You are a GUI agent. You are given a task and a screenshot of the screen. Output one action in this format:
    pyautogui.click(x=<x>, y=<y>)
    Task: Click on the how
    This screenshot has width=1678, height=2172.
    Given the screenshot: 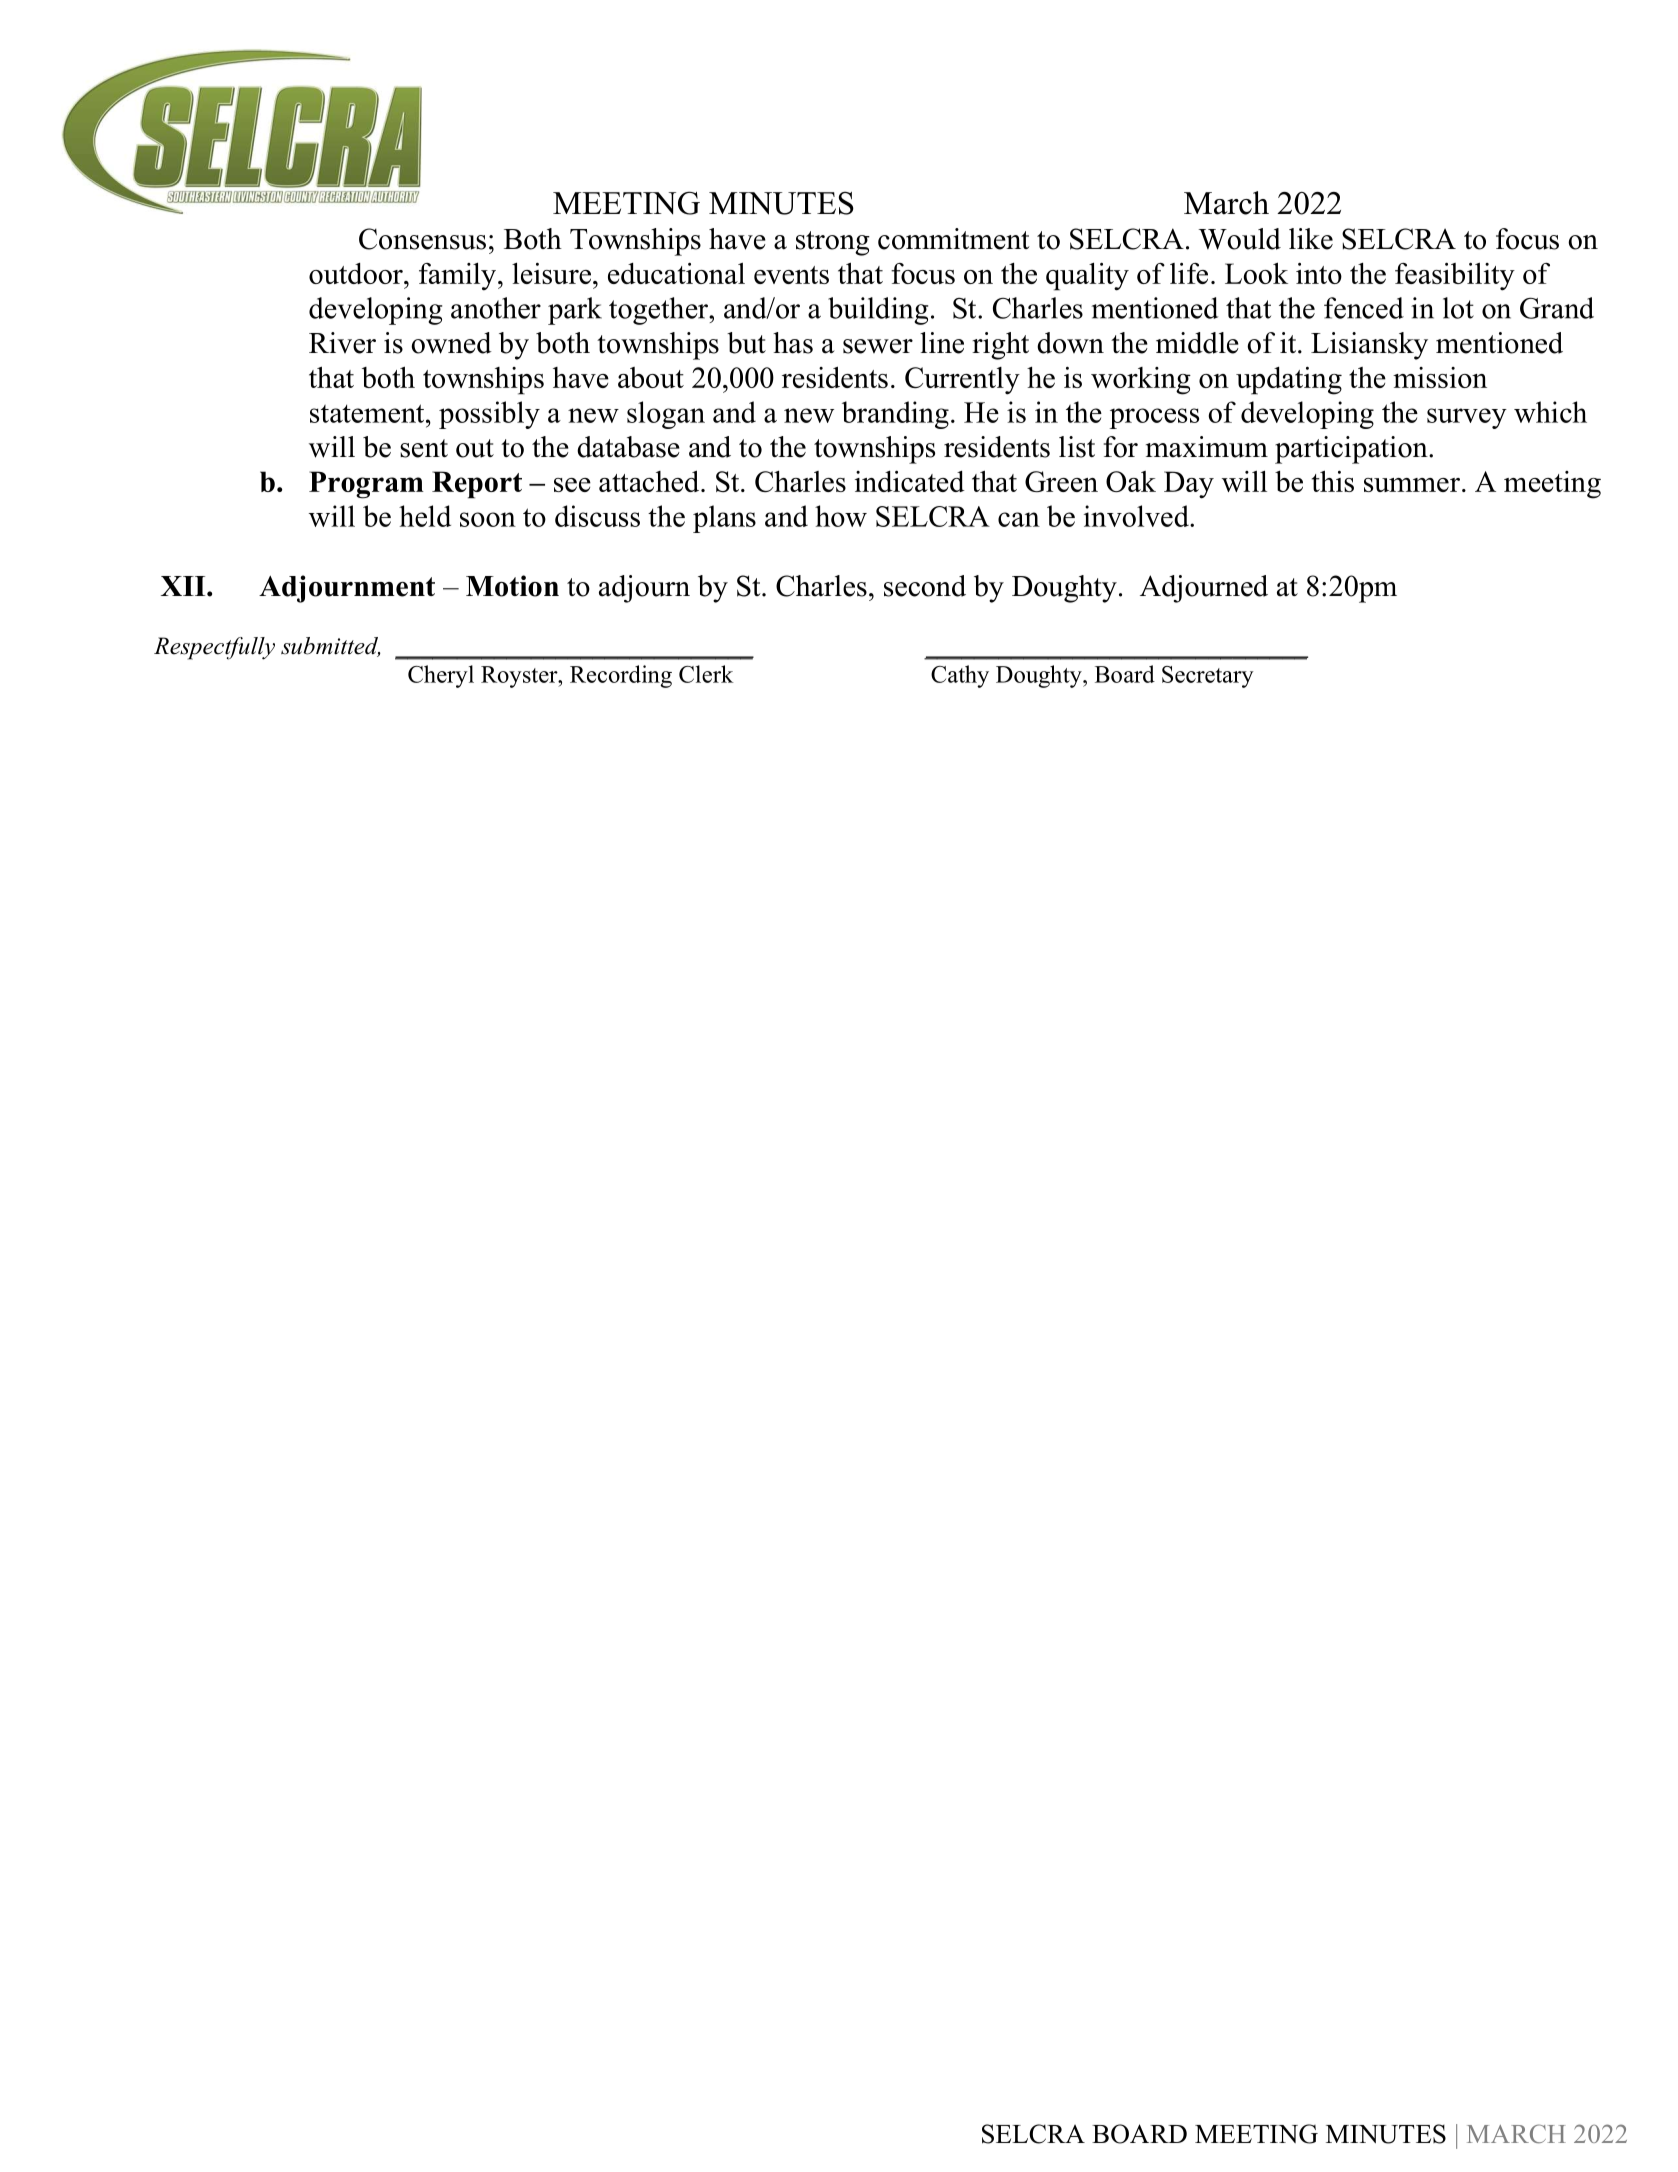 What is the action you would take?
    pyautogui.click(x=841, y=516)
